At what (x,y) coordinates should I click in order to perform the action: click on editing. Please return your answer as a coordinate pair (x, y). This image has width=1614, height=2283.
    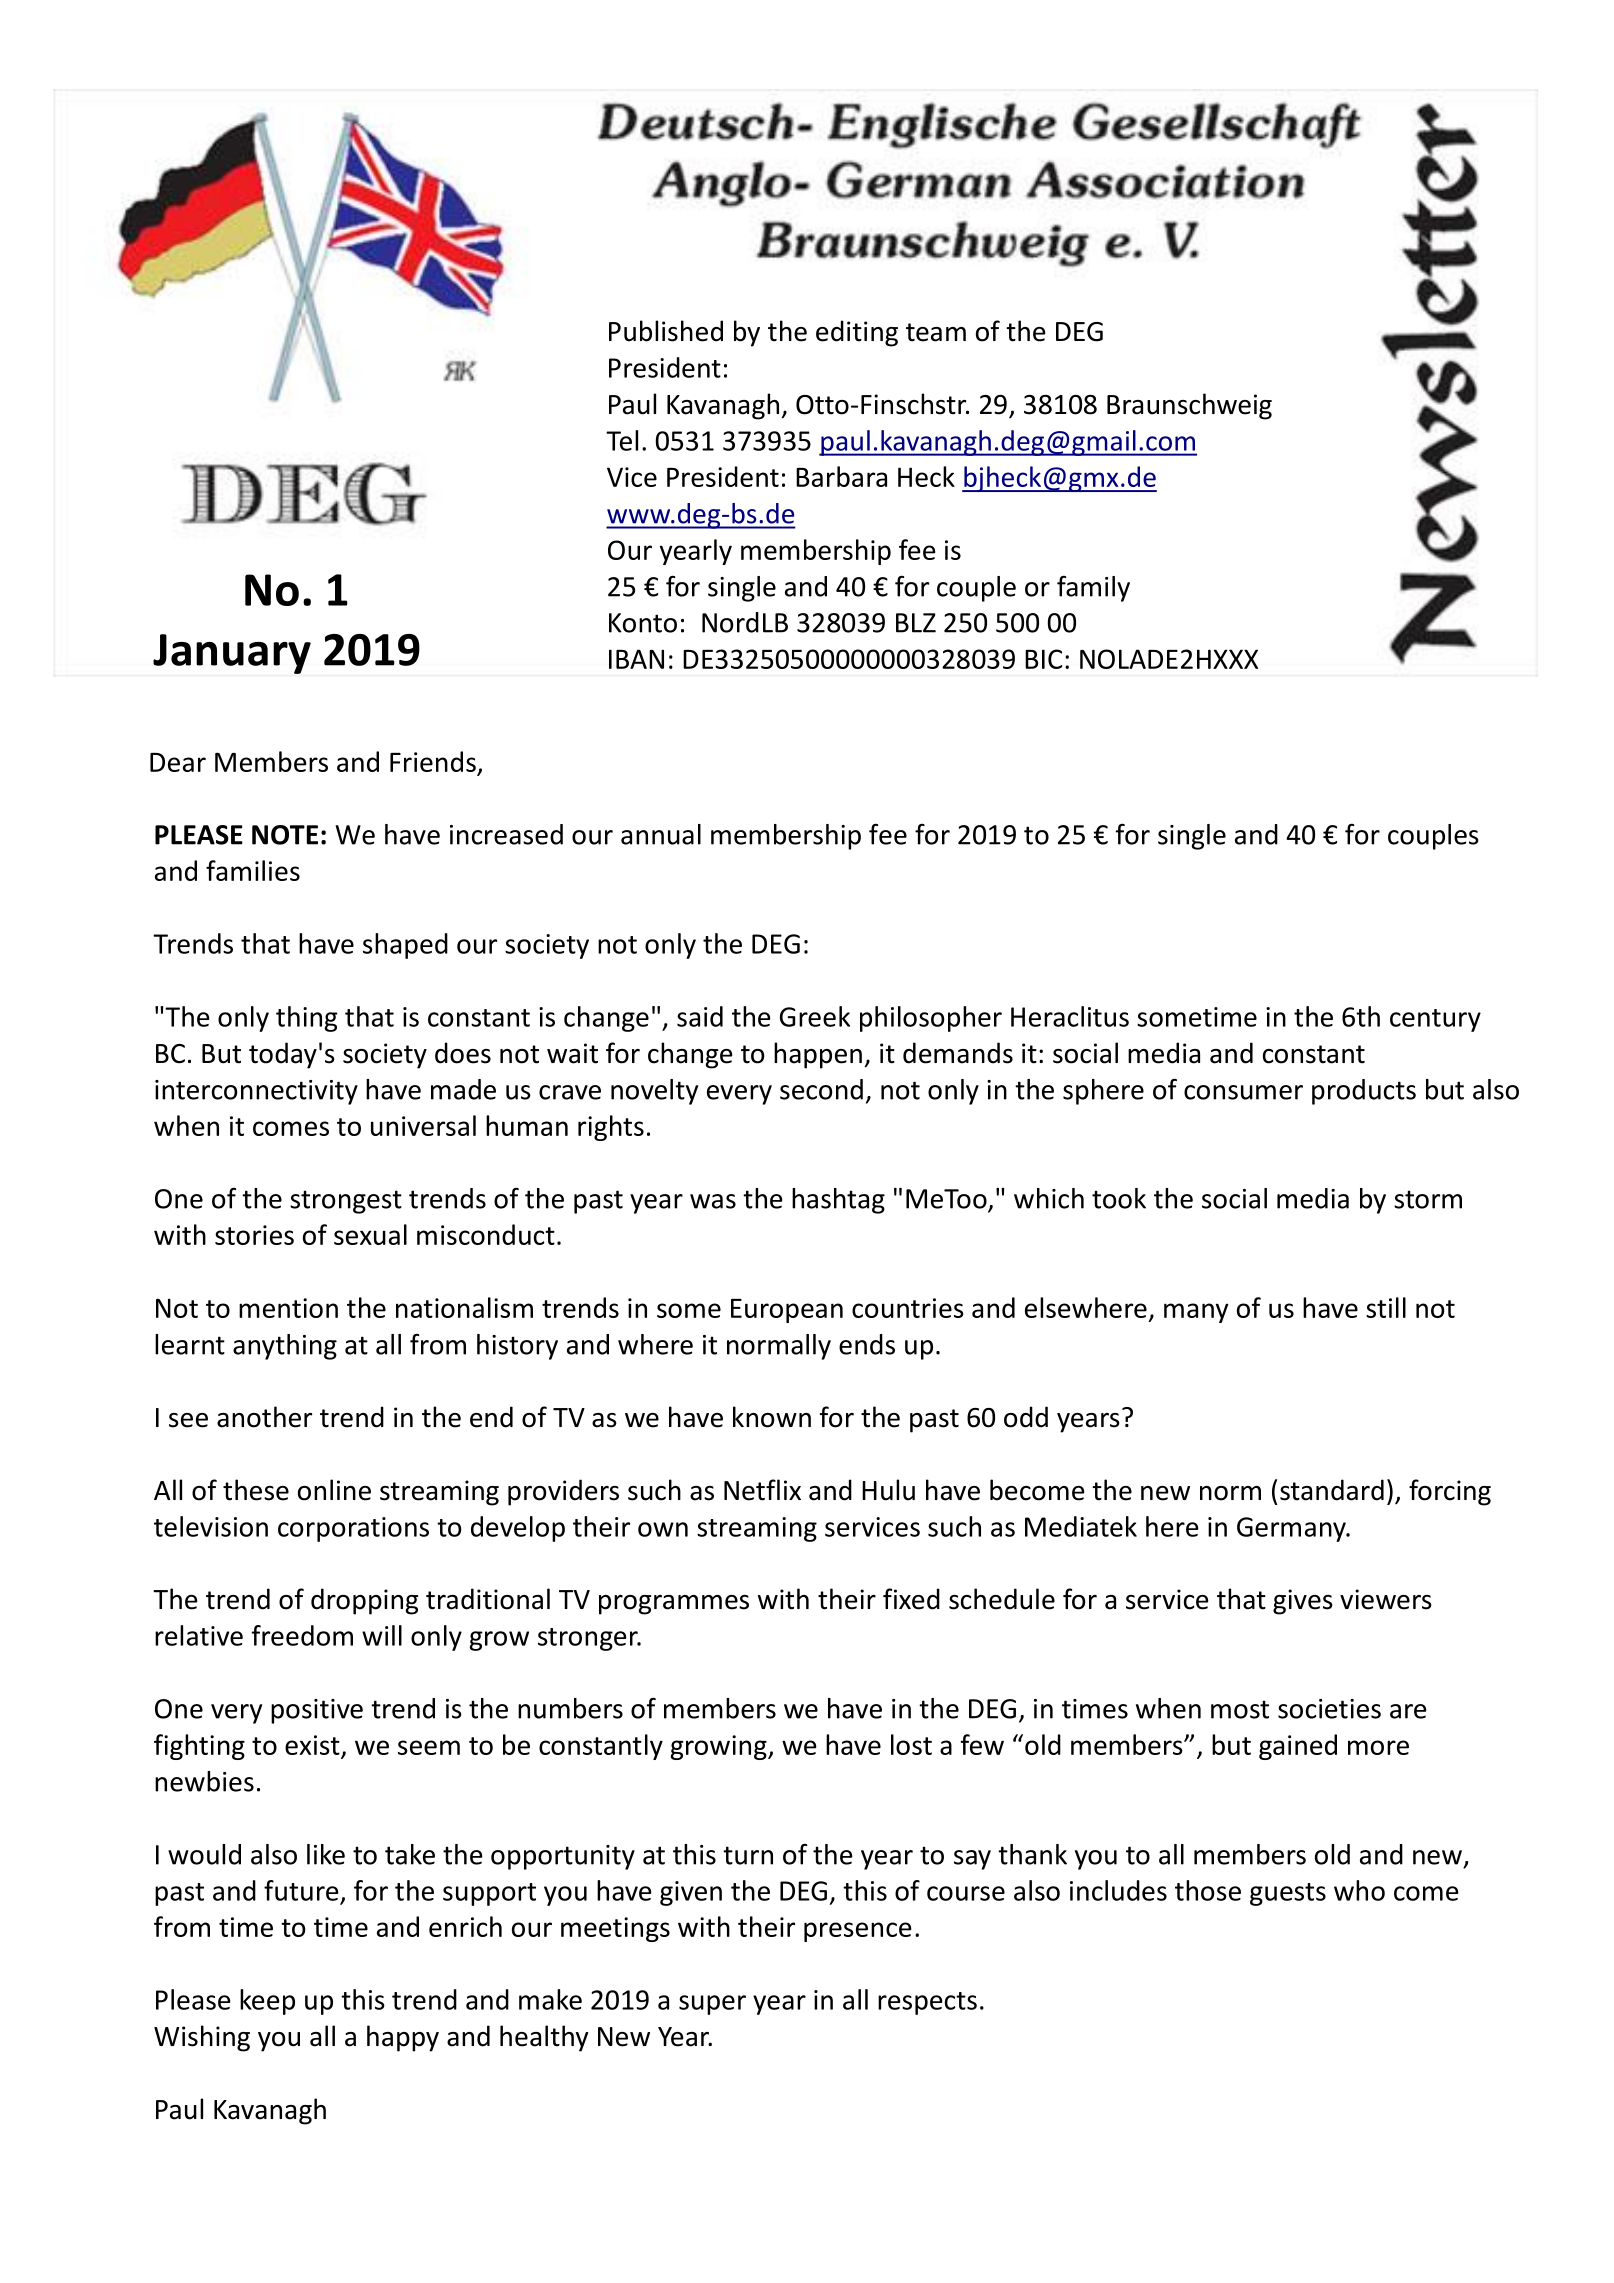
    Looking at the image, I should click on (857, 333).
